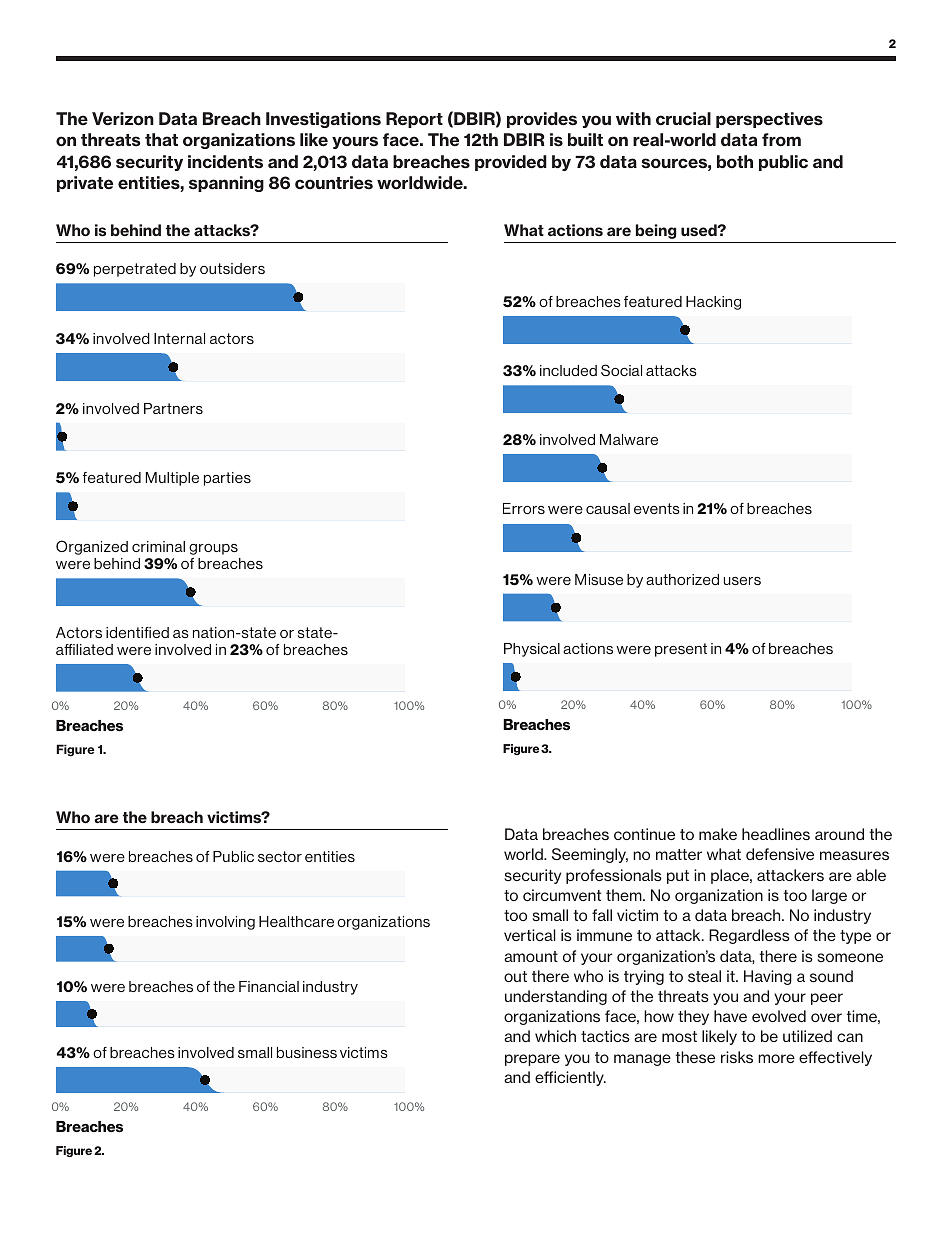 The height and width of the image is (1233, 952). I want to click on Internal, so click(179, 338).
